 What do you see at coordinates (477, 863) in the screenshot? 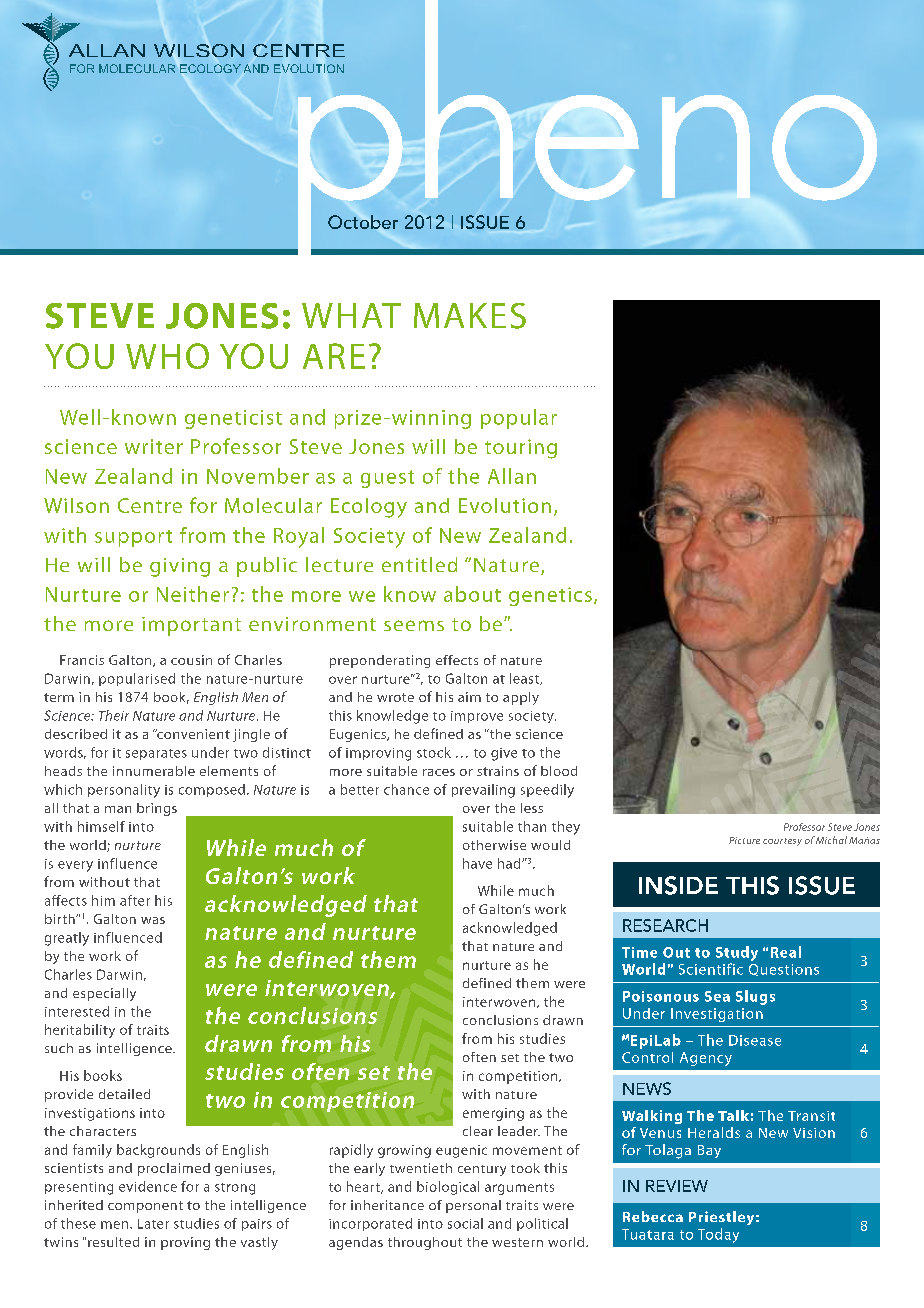
I see `have` at bounding box center [477, 863].
